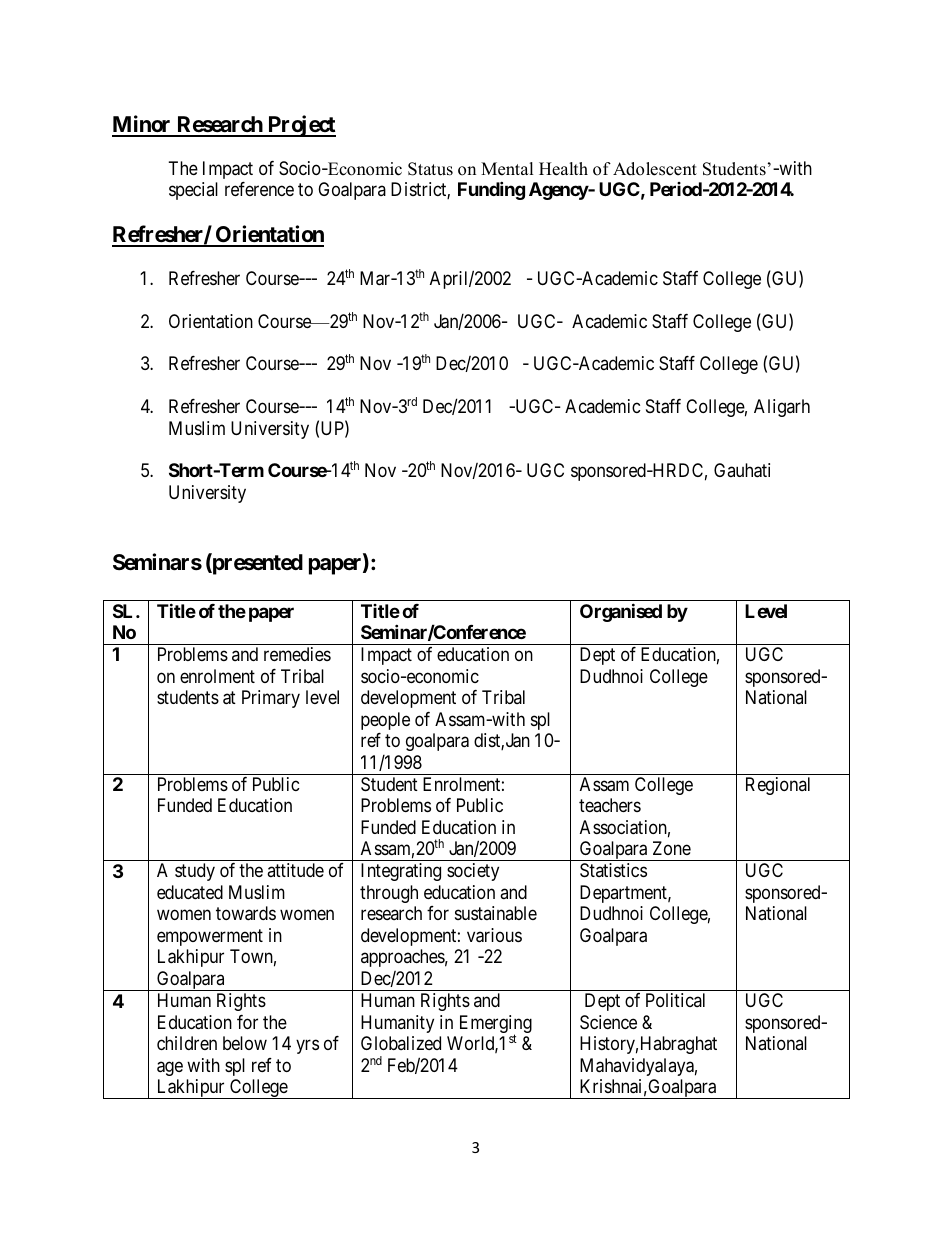 Image resolution: width=952 pixels, height=1233 pixels. Describe the element at coordinates (655, 169) in the image. I see `Adolescent` at that location.
